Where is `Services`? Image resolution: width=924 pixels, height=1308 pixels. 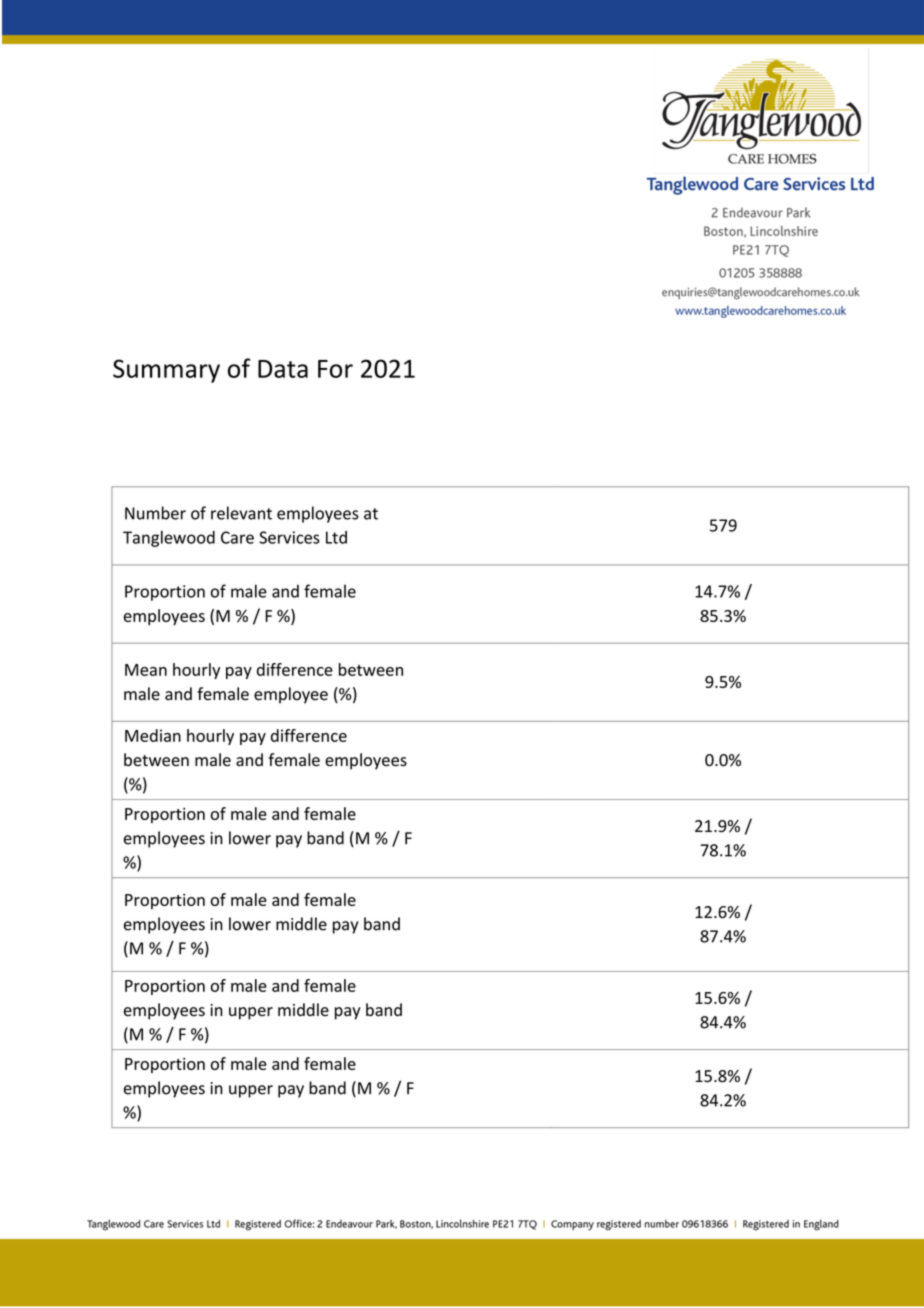 Services is located at coordinates (289, 537).
